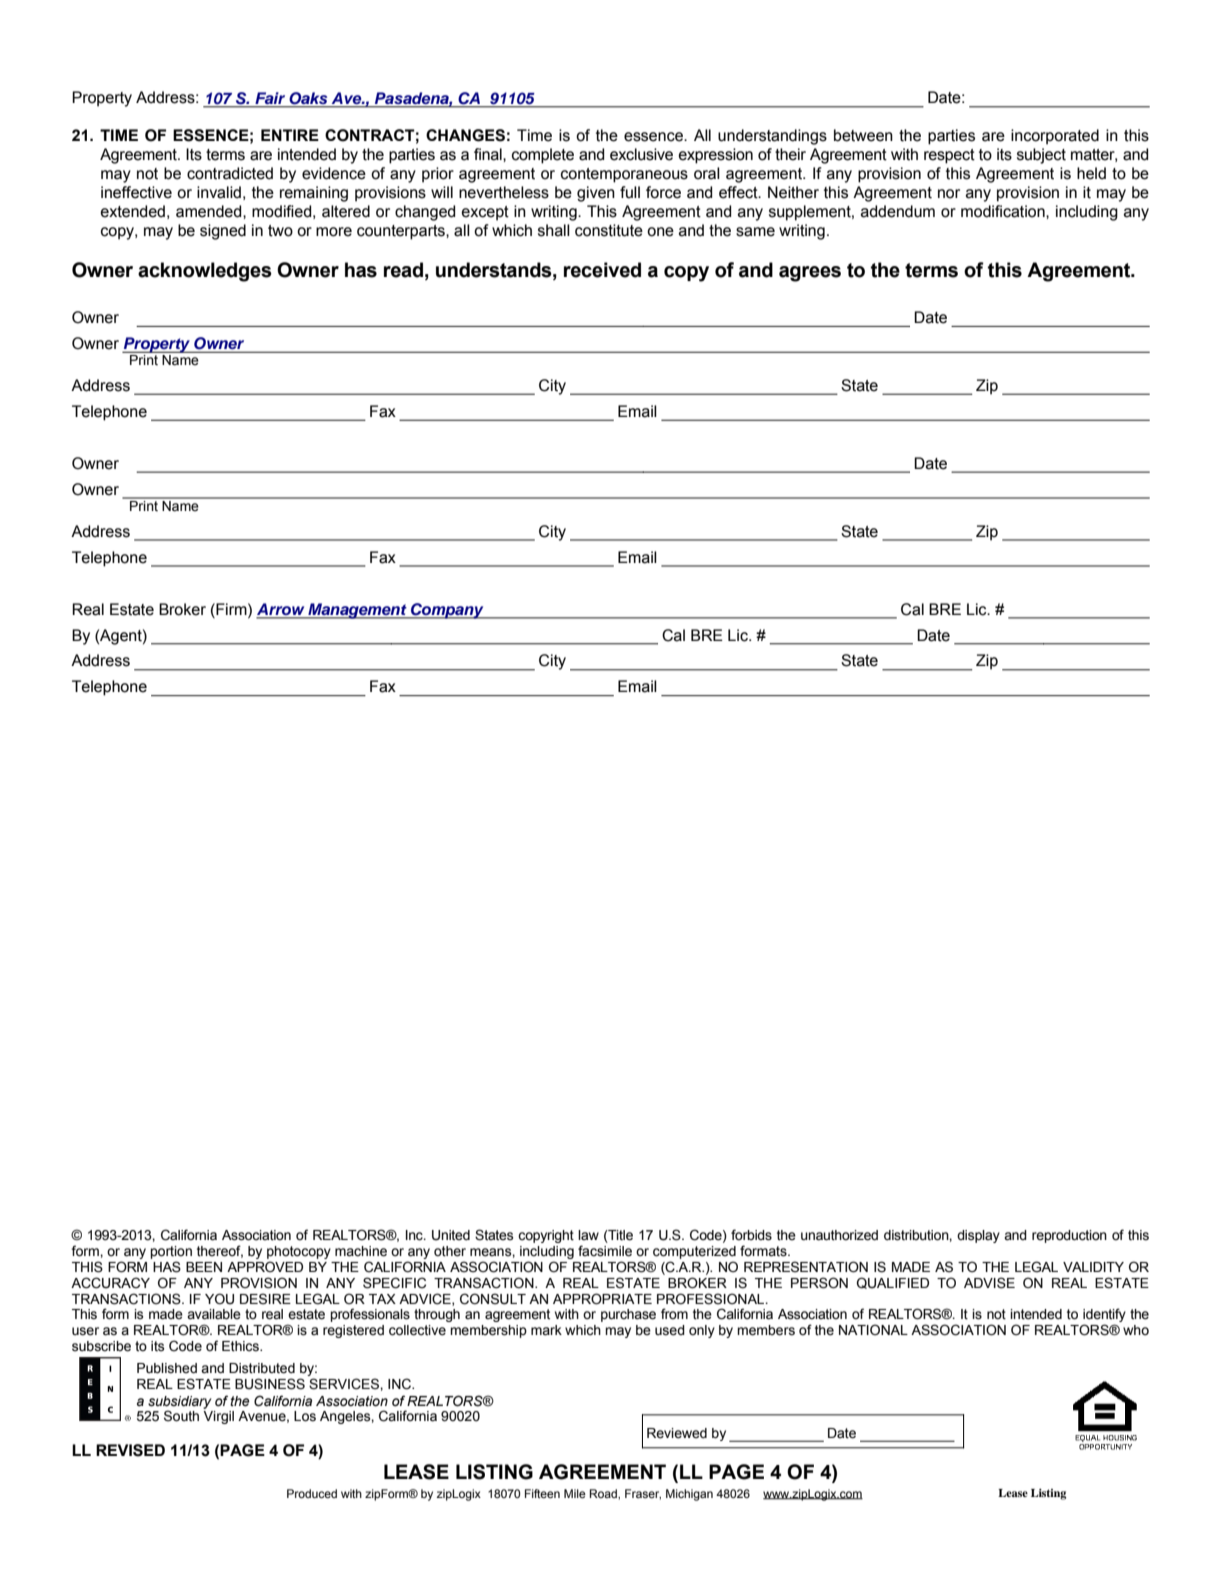 The image size is (1221, 1581). I want to click on Company, so click(447, 611).
